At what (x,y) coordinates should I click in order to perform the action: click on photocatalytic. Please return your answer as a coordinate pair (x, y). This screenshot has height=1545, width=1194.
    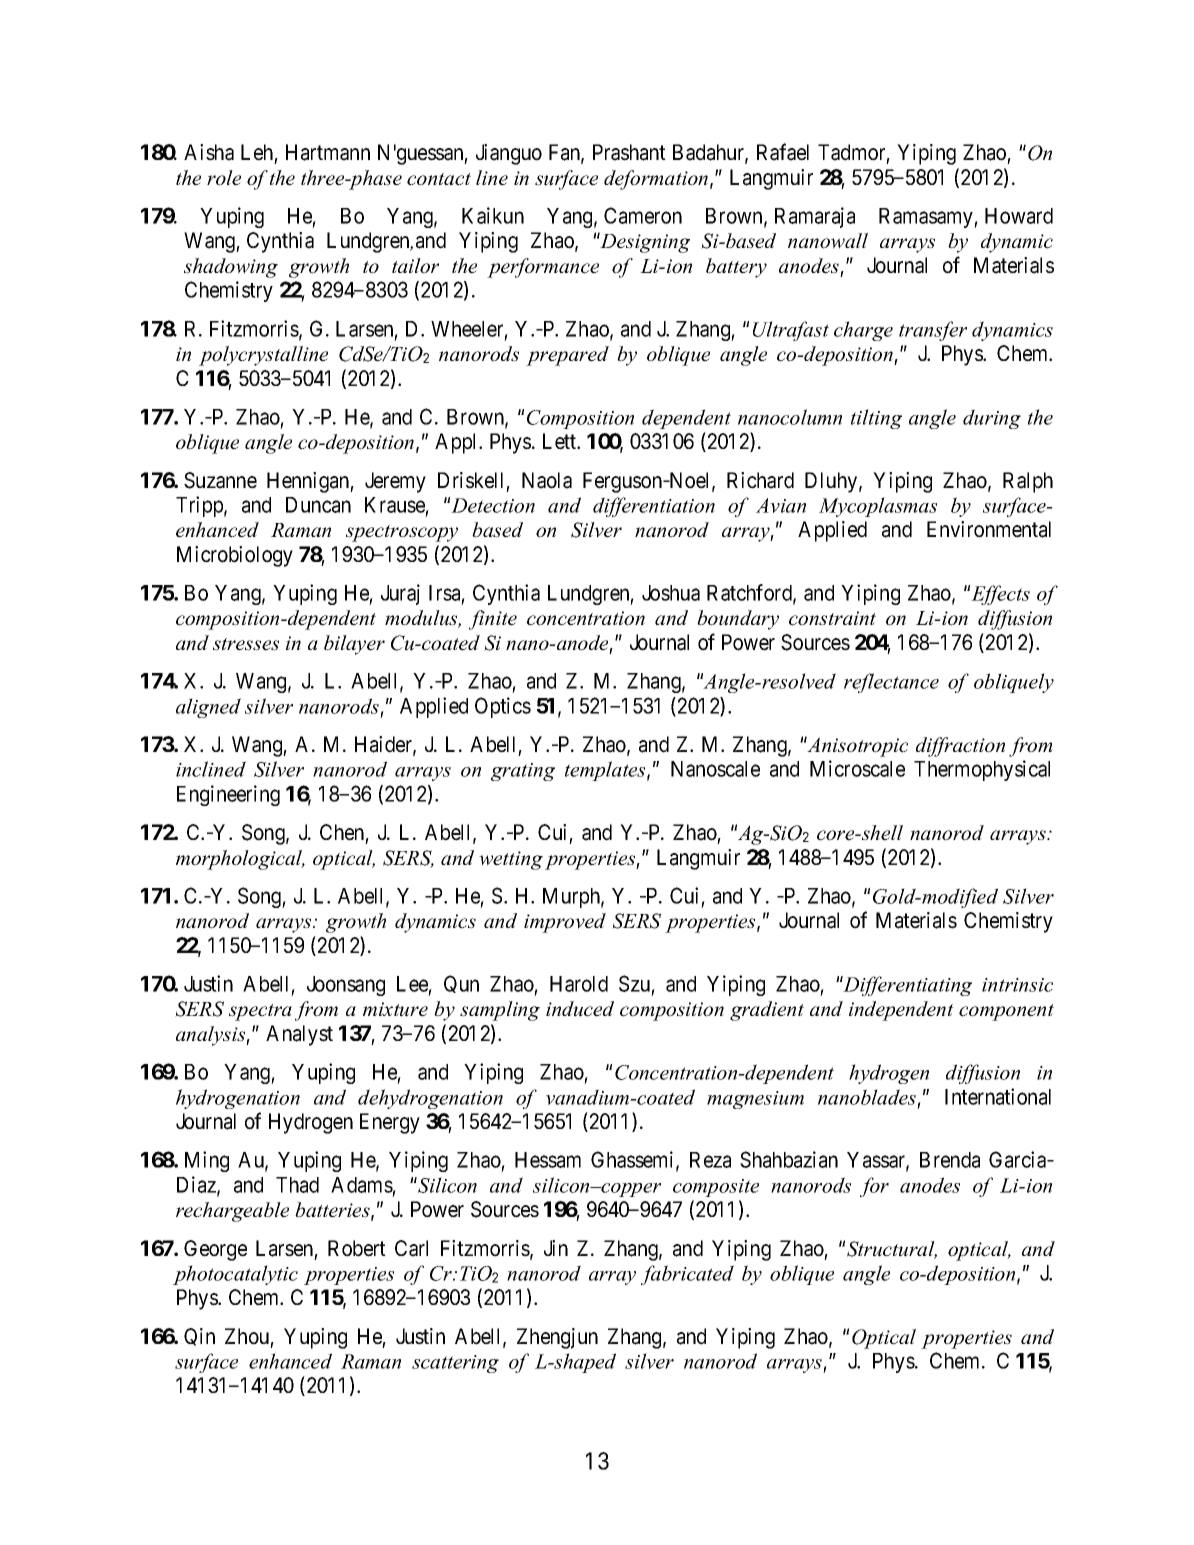
    Looking at the image, I should click on (235, 1275).
